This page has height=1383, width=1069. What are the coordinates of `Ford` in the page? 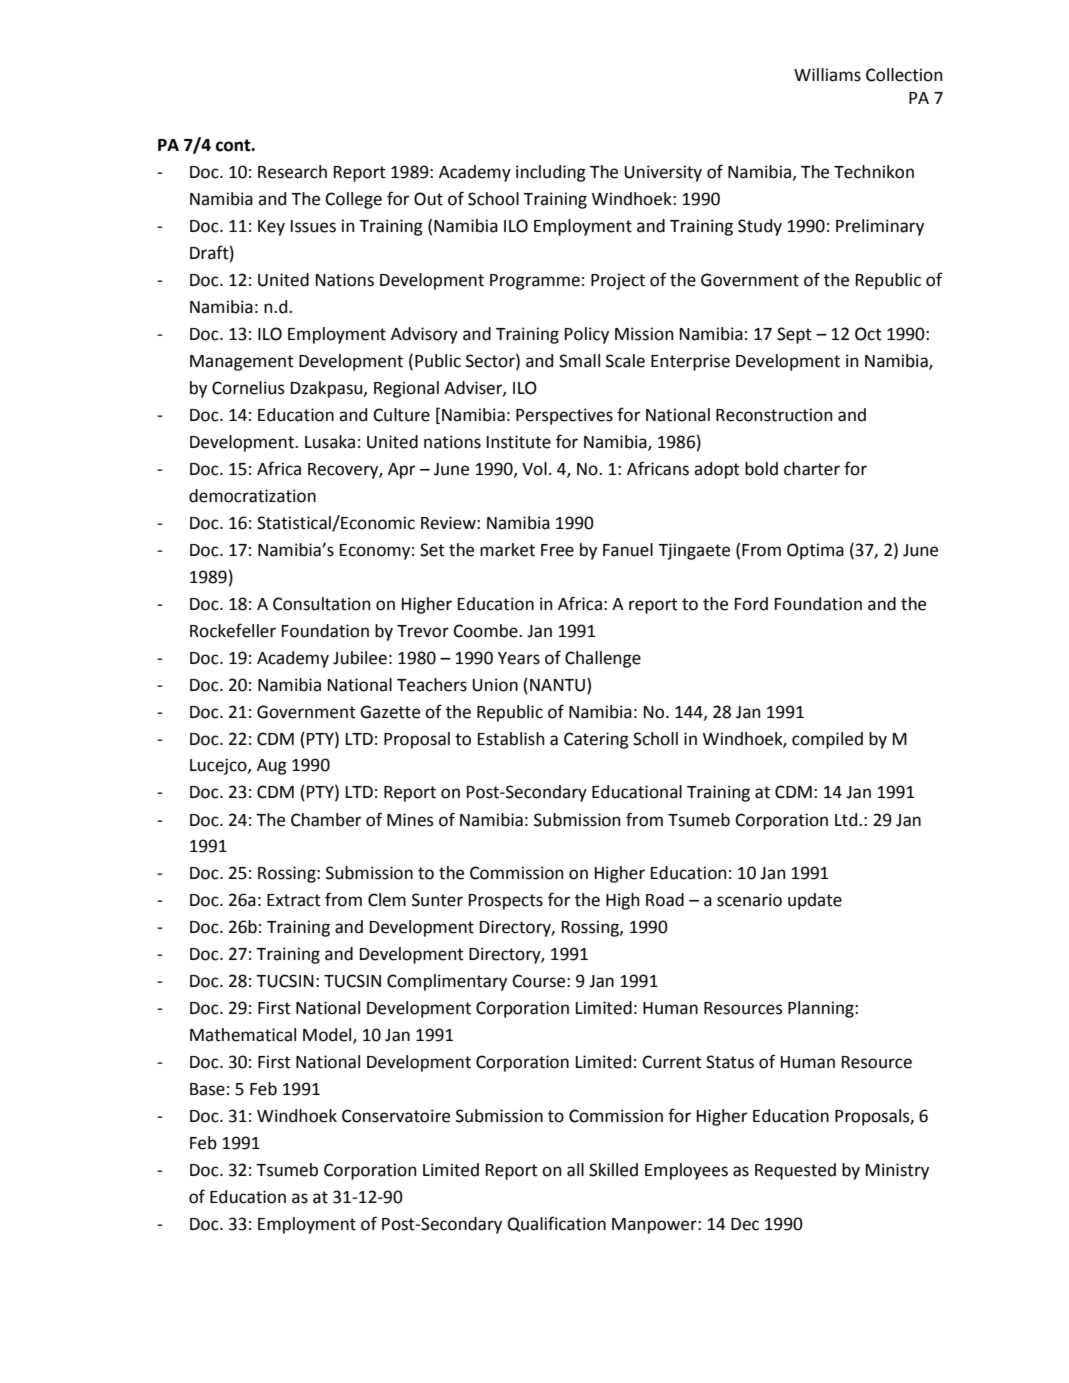 It's located at (751, 604).
